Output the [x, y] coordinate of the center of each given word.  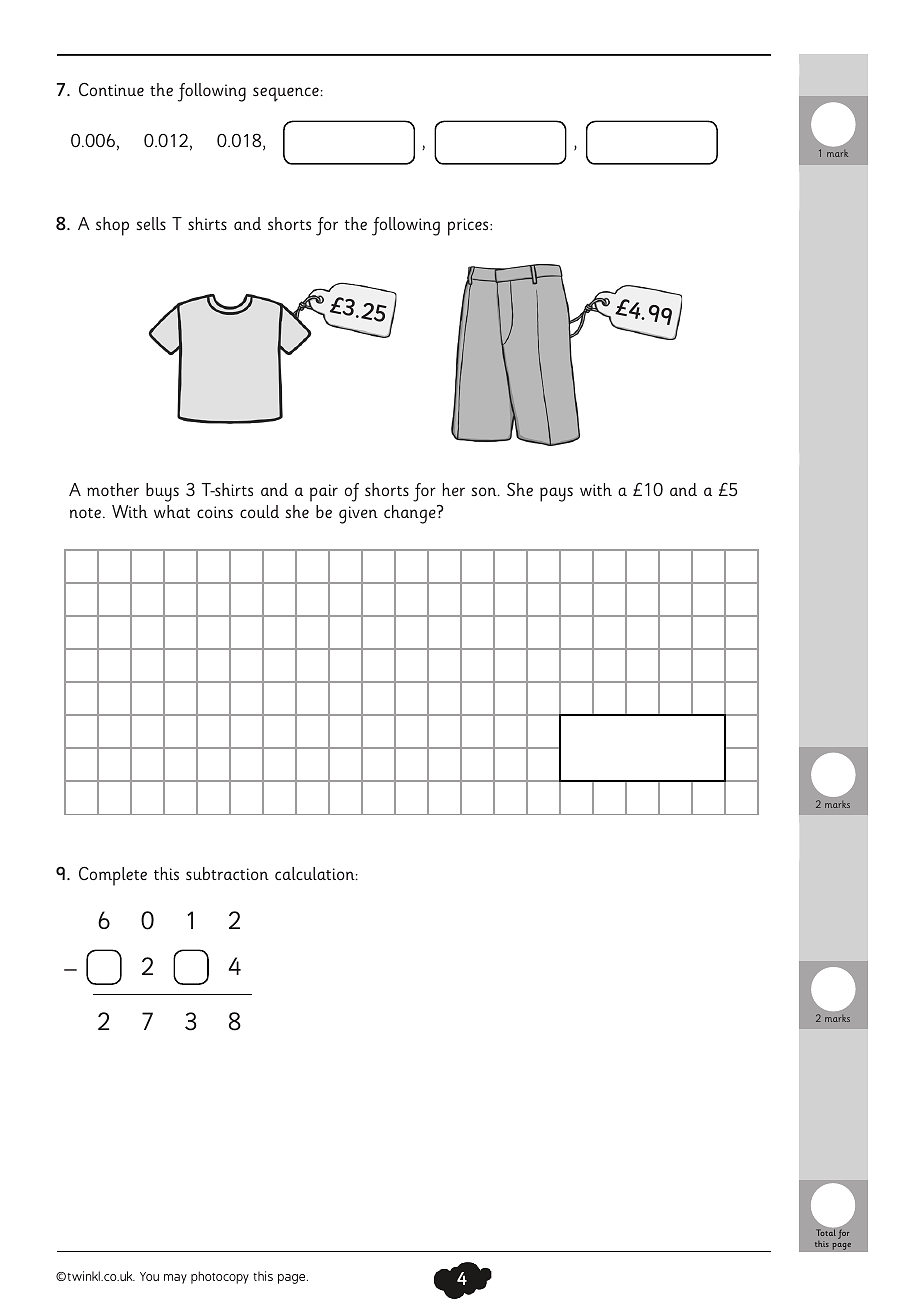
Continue [111, 90]
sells [151, 223]
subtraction [227, 873]
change [411, 514]
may [175, 1279]
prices [469, 227]
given [358, 515]
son [485, 491]
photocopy [220, 1277]
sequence [286, 94]
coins [215, 512]
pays [556, 494]
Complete [113, 876]
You [149, 1276]
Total [826, 1232]
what [172, 511]
